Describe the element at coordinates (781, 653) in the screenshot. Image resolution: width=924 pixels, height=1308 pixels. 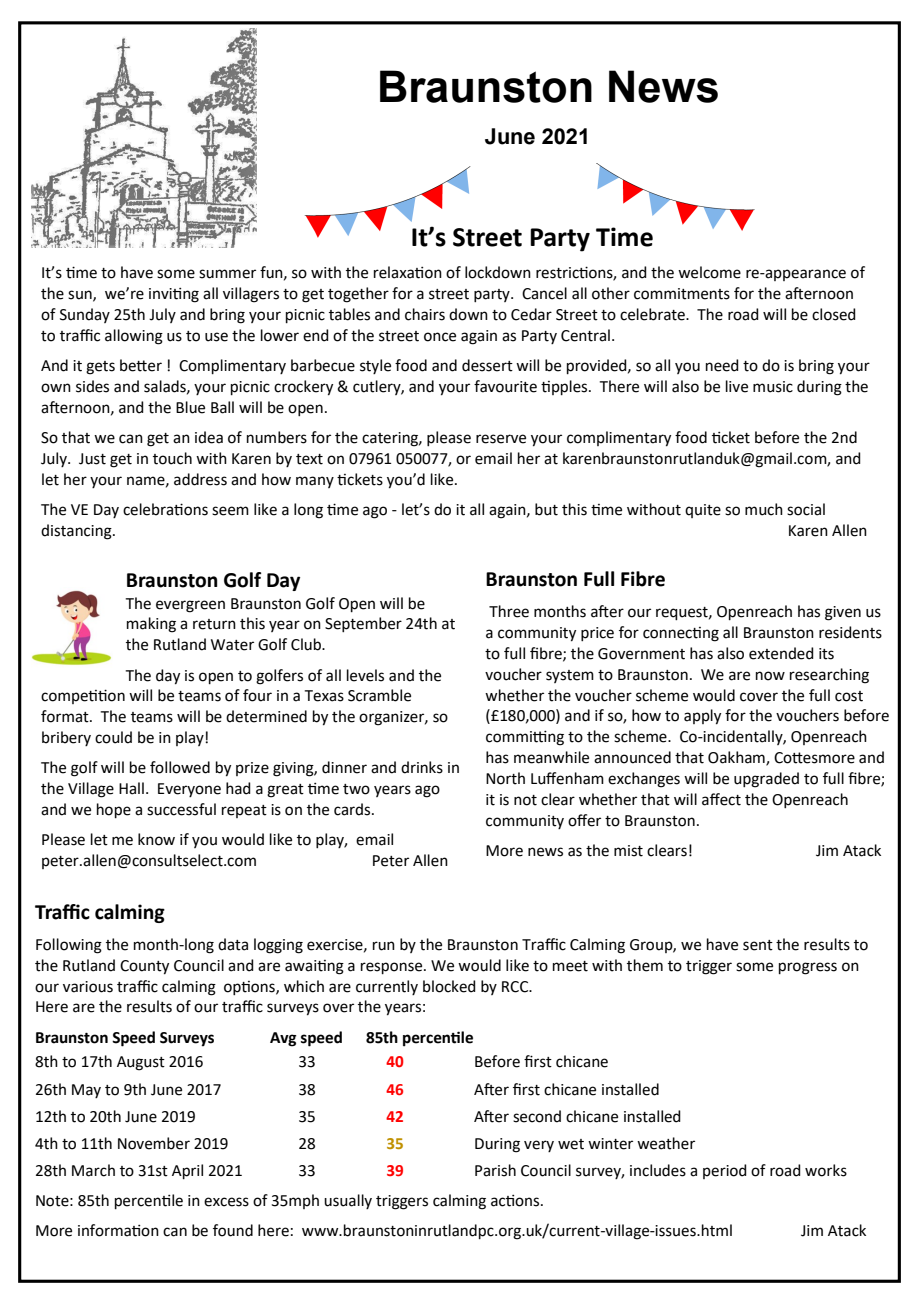
I see `extended` at that location.
